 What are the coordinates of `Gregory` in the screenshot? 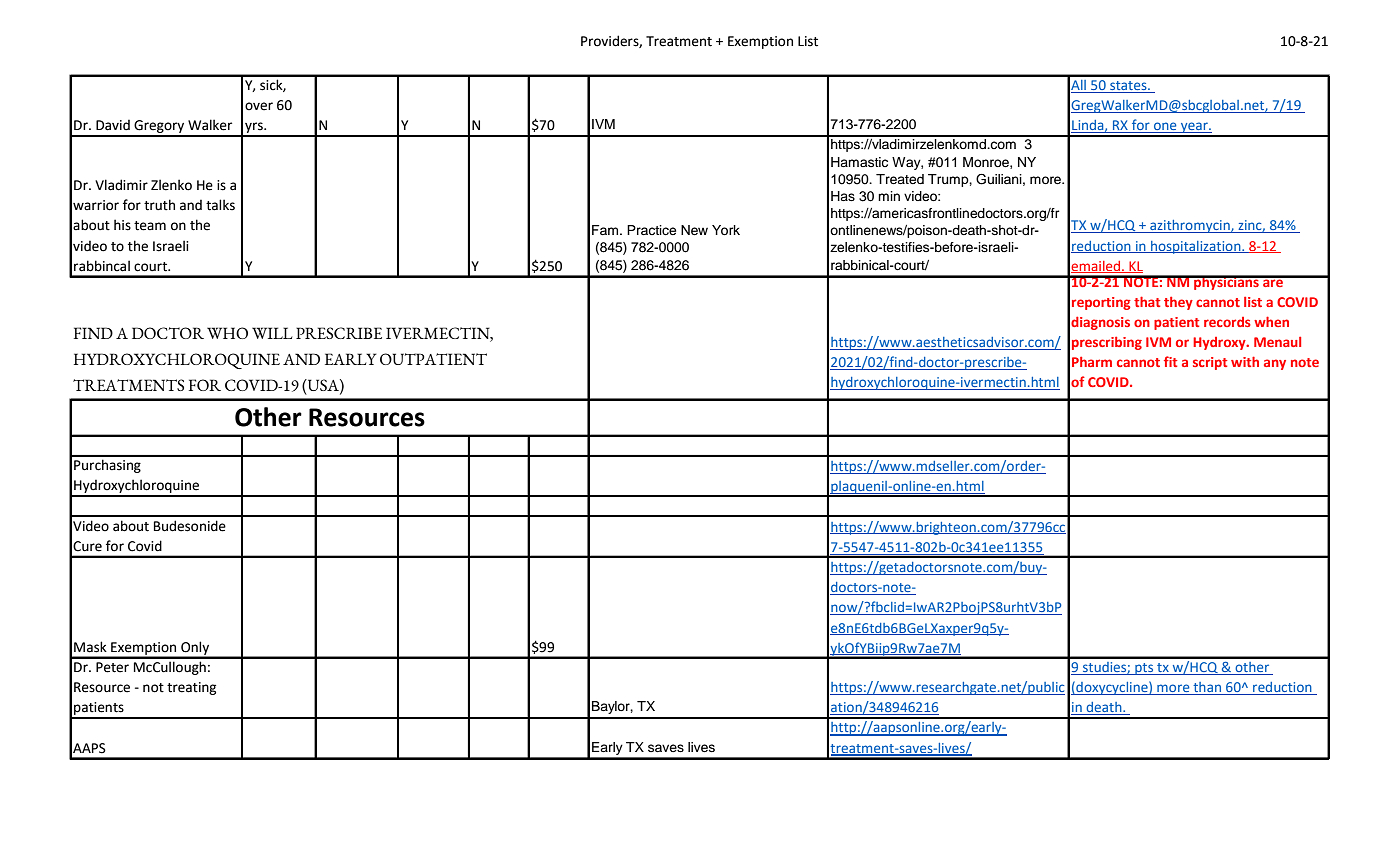 It's located at (159, 128).
